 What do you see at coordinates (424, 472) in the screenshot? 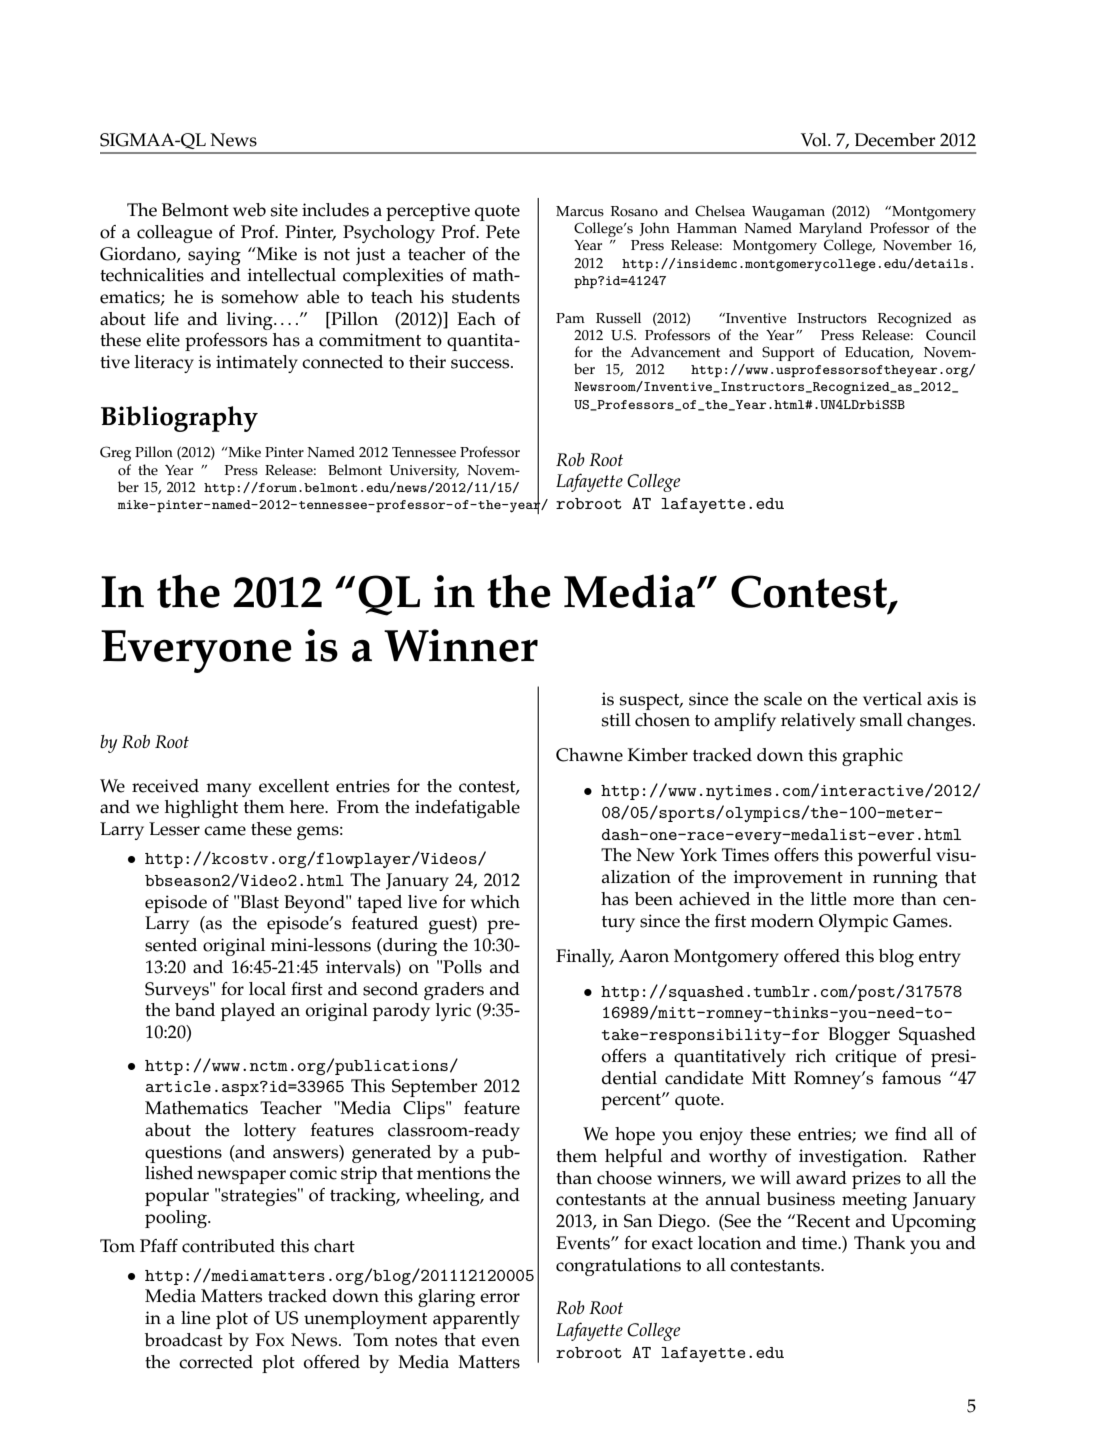
I see `University` at bounding box center [424, 472].
